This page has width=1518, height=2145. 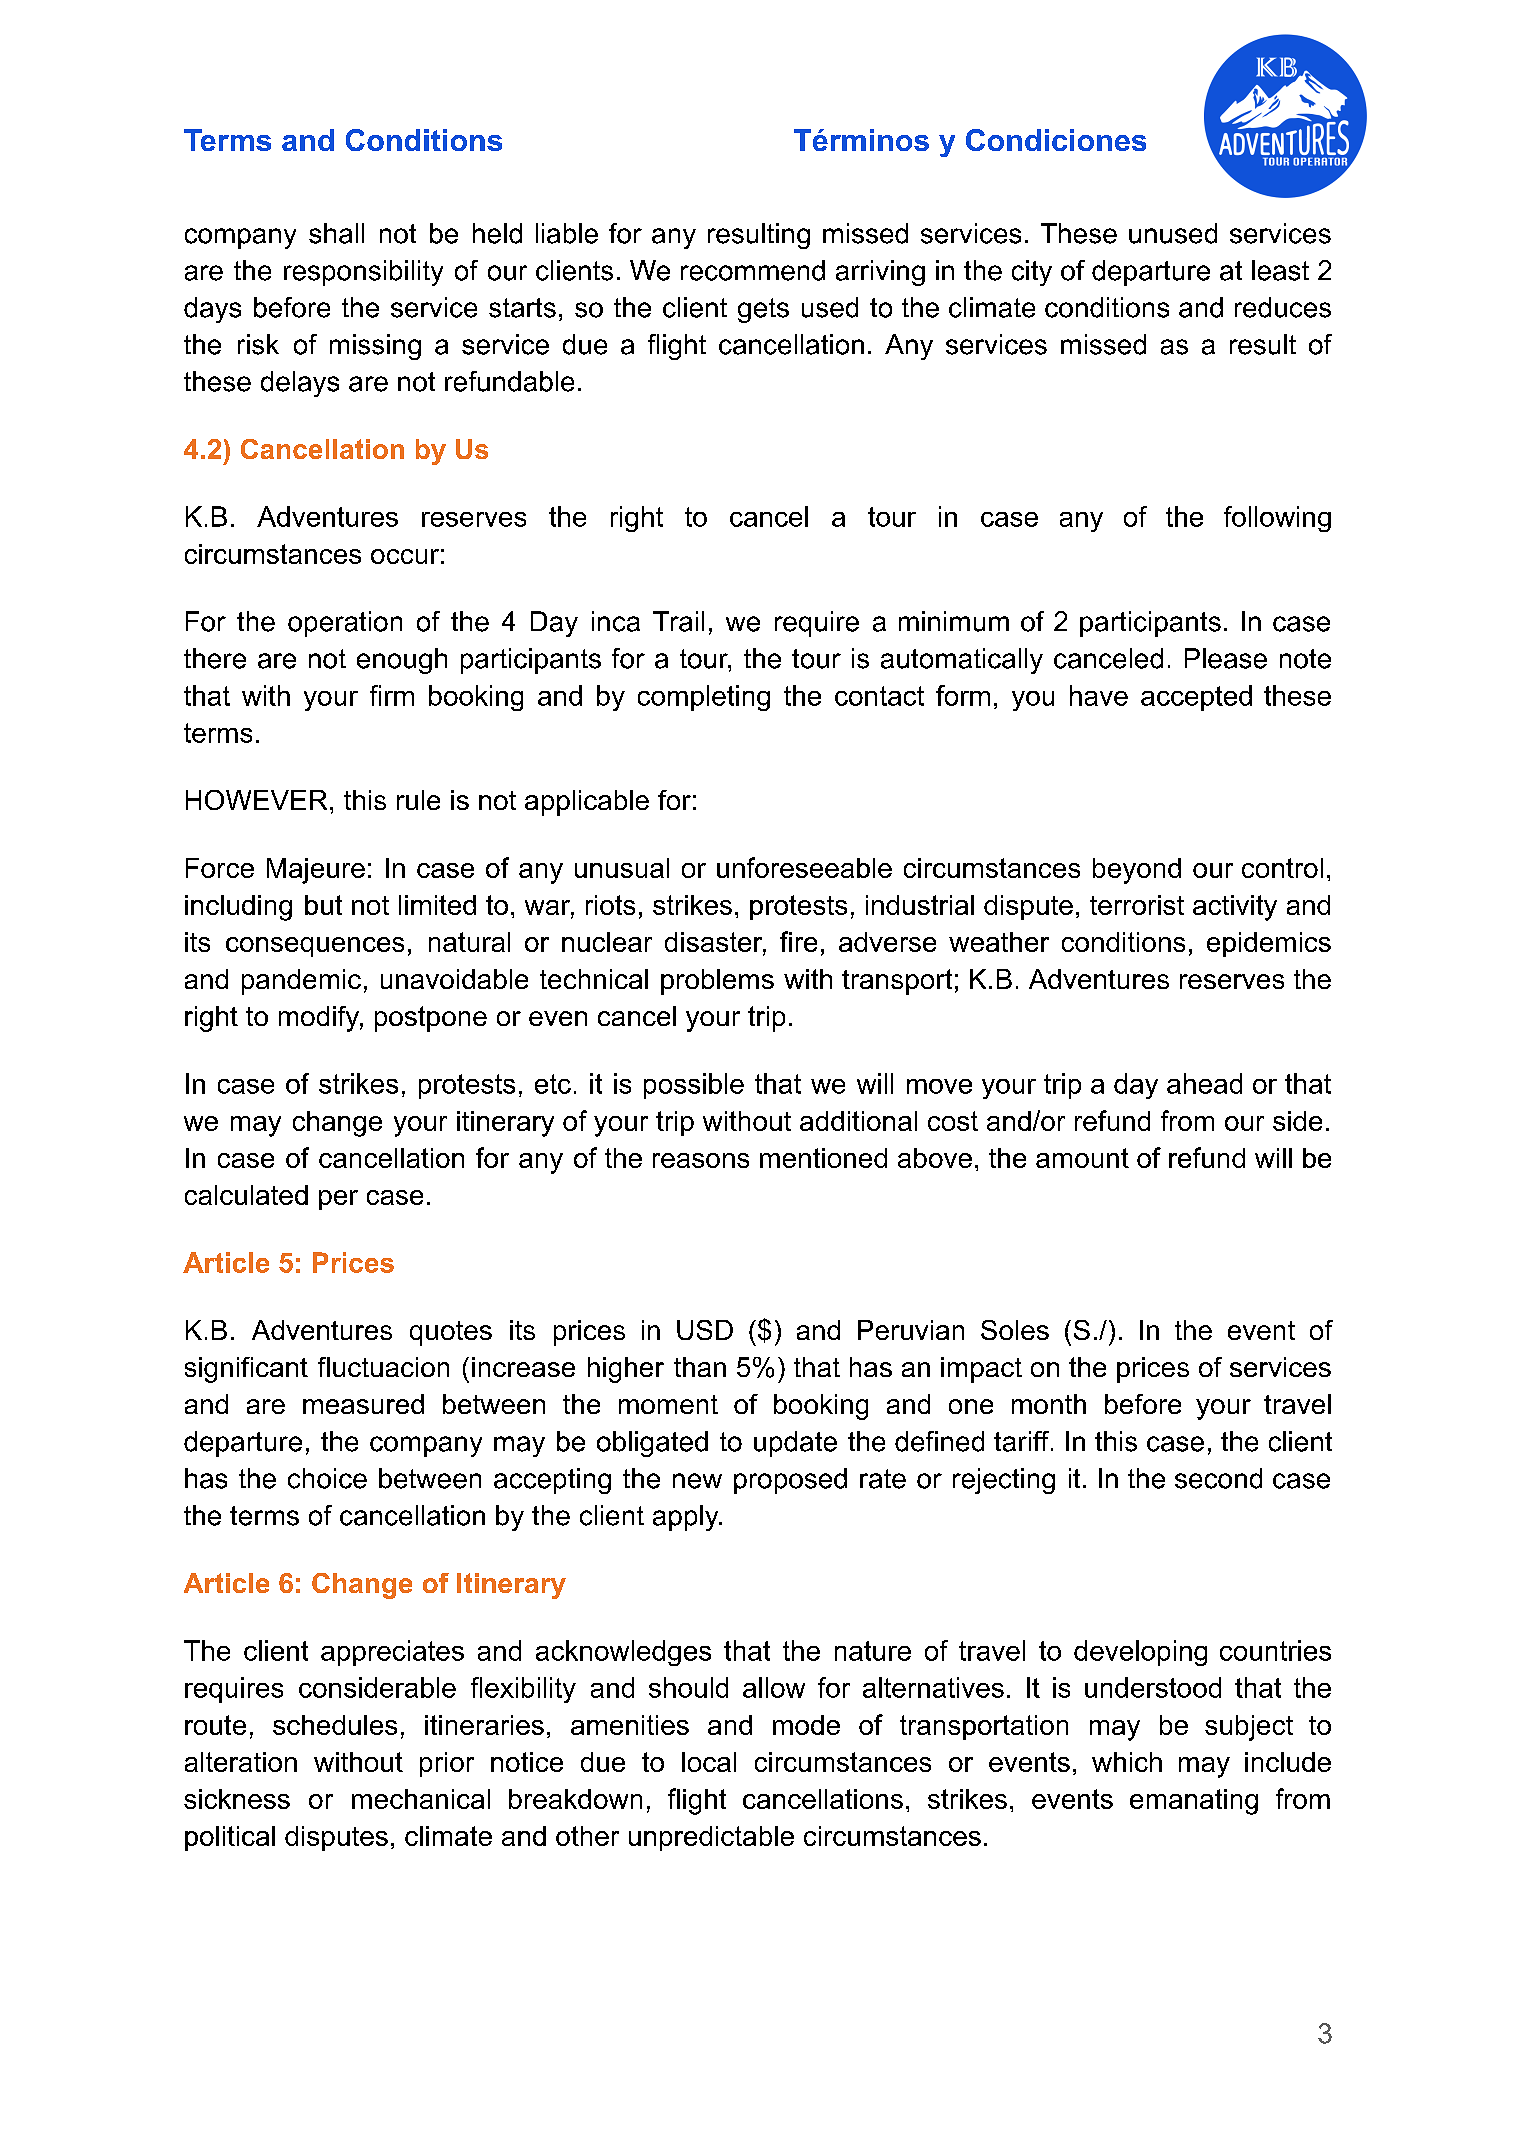 What do you see at coordinates (421, 1799) in the page?
I see `mechanical` at bounding box center [421, 1799].
